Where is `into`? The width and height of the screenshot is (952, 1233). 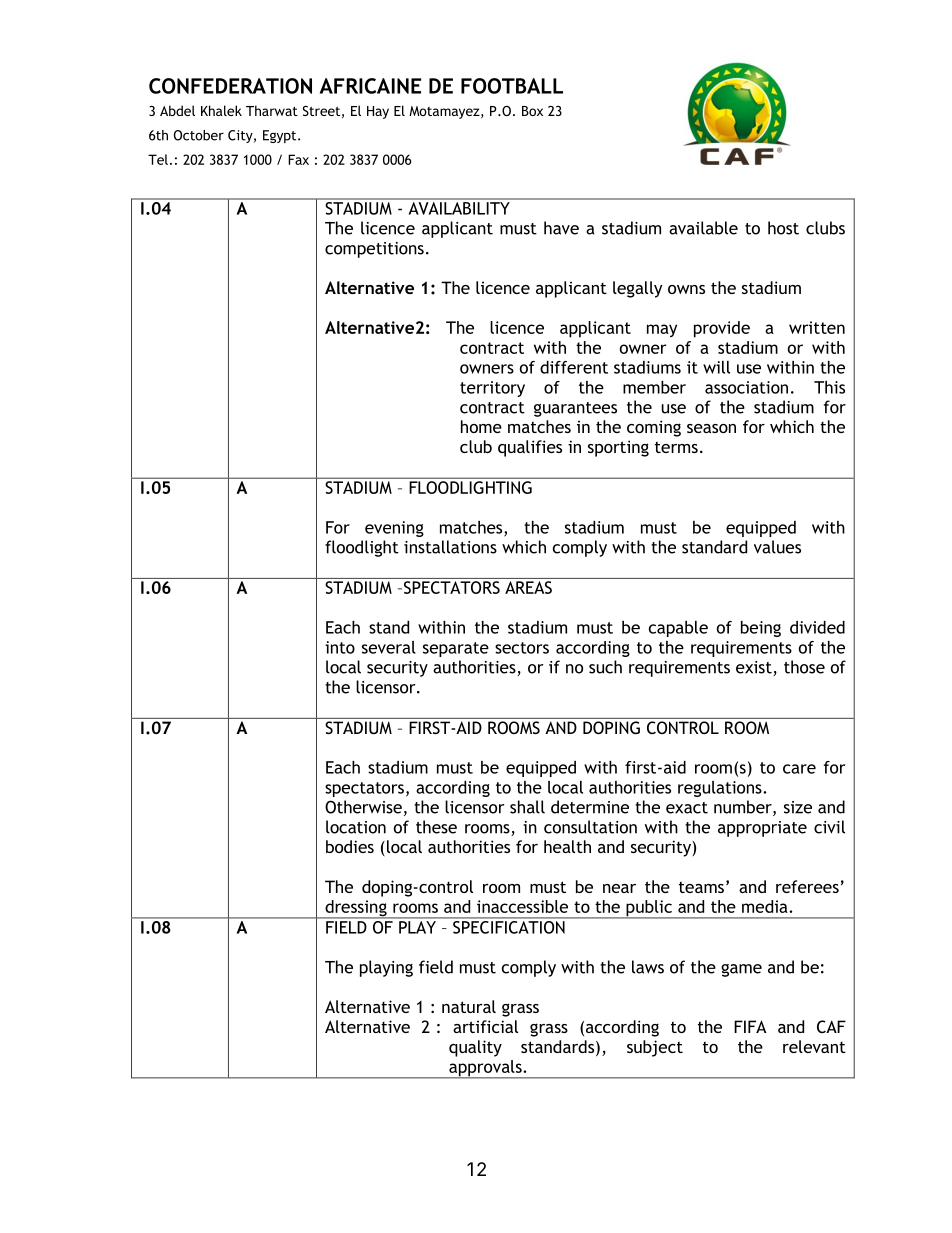
into is located at coordinates (340, 647).
